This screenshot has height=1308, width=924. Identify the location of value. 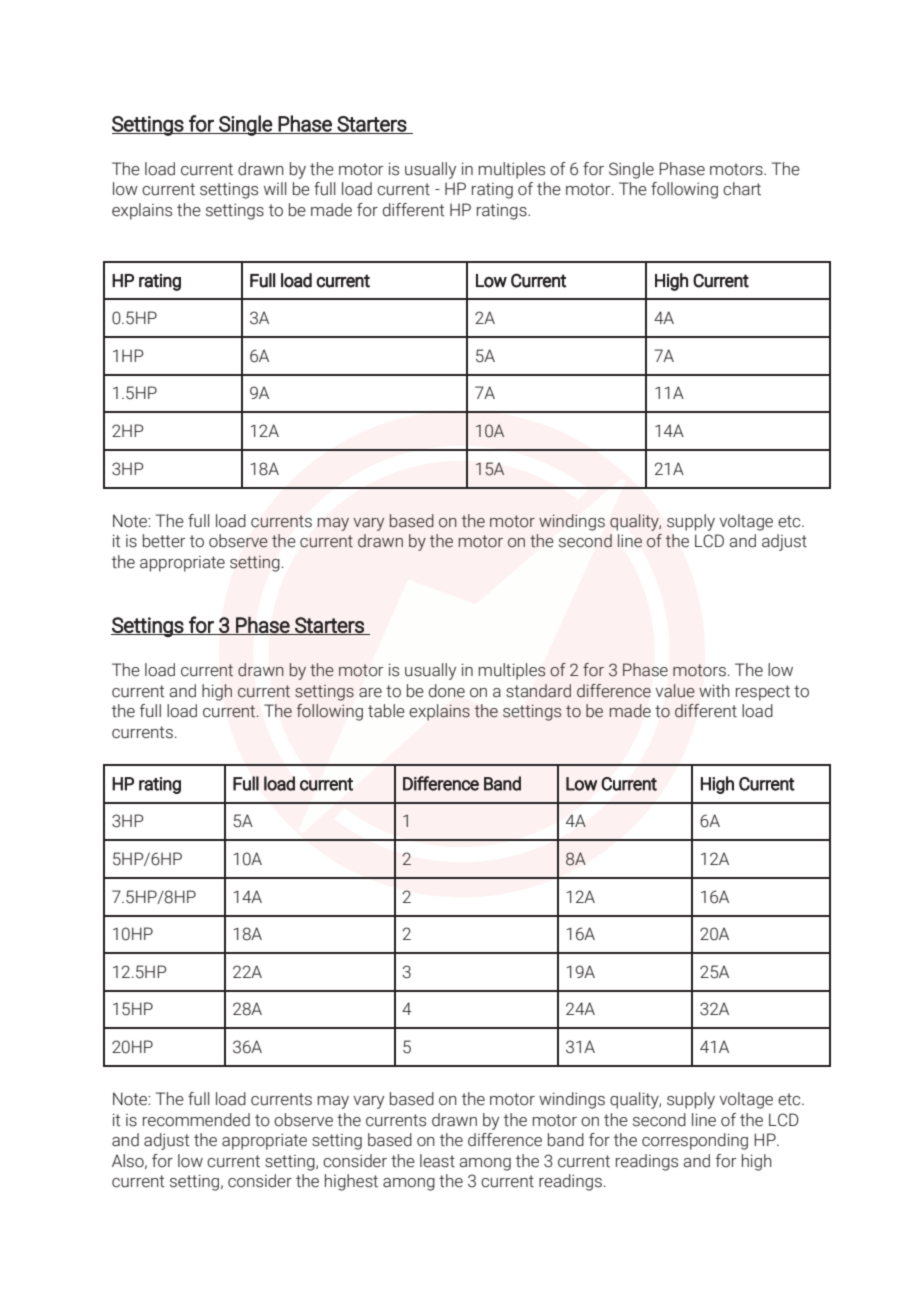
(675, 691).
